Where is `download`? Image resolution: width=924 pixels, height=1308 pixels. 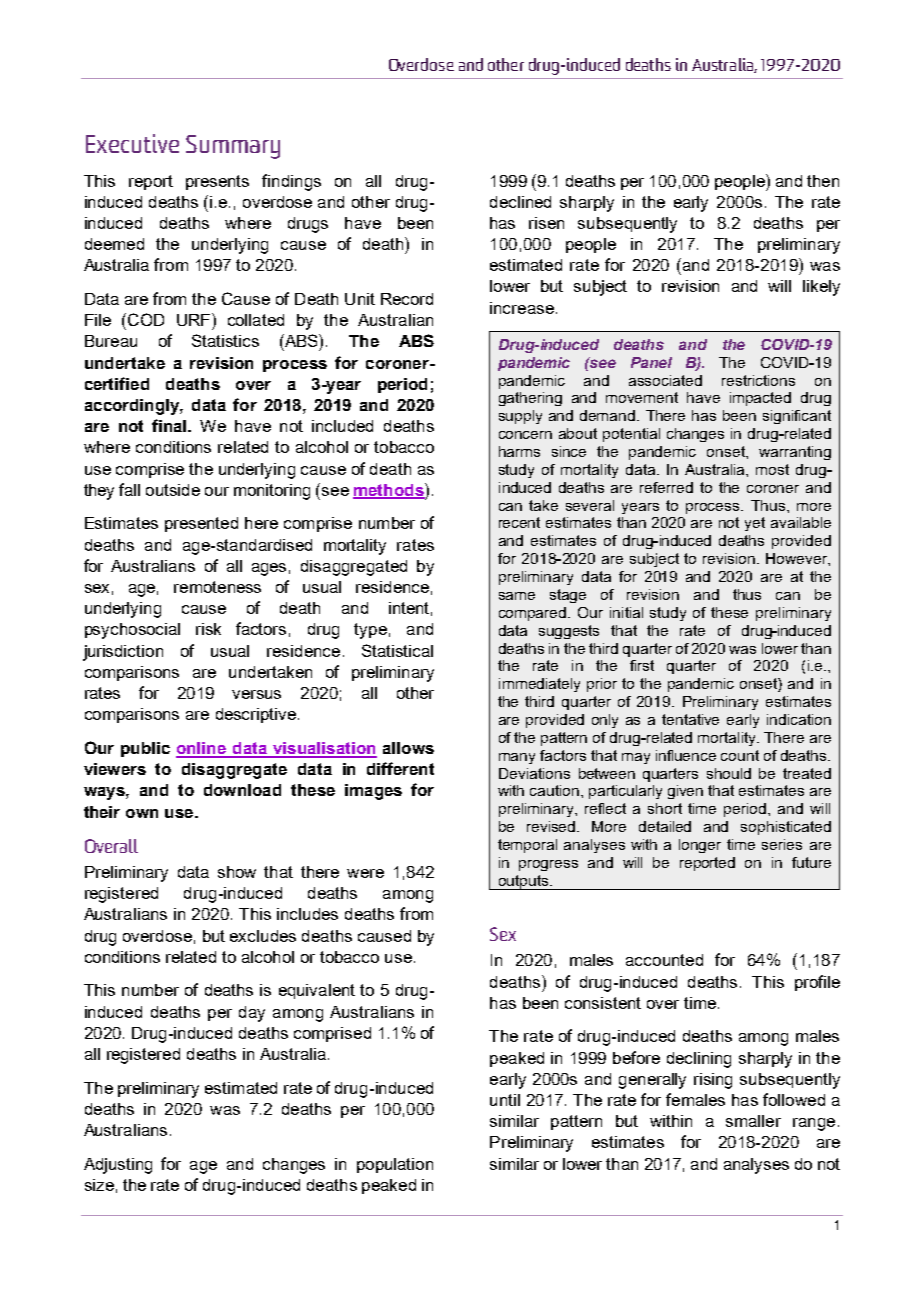 download is located at coordinates (242, 790).
